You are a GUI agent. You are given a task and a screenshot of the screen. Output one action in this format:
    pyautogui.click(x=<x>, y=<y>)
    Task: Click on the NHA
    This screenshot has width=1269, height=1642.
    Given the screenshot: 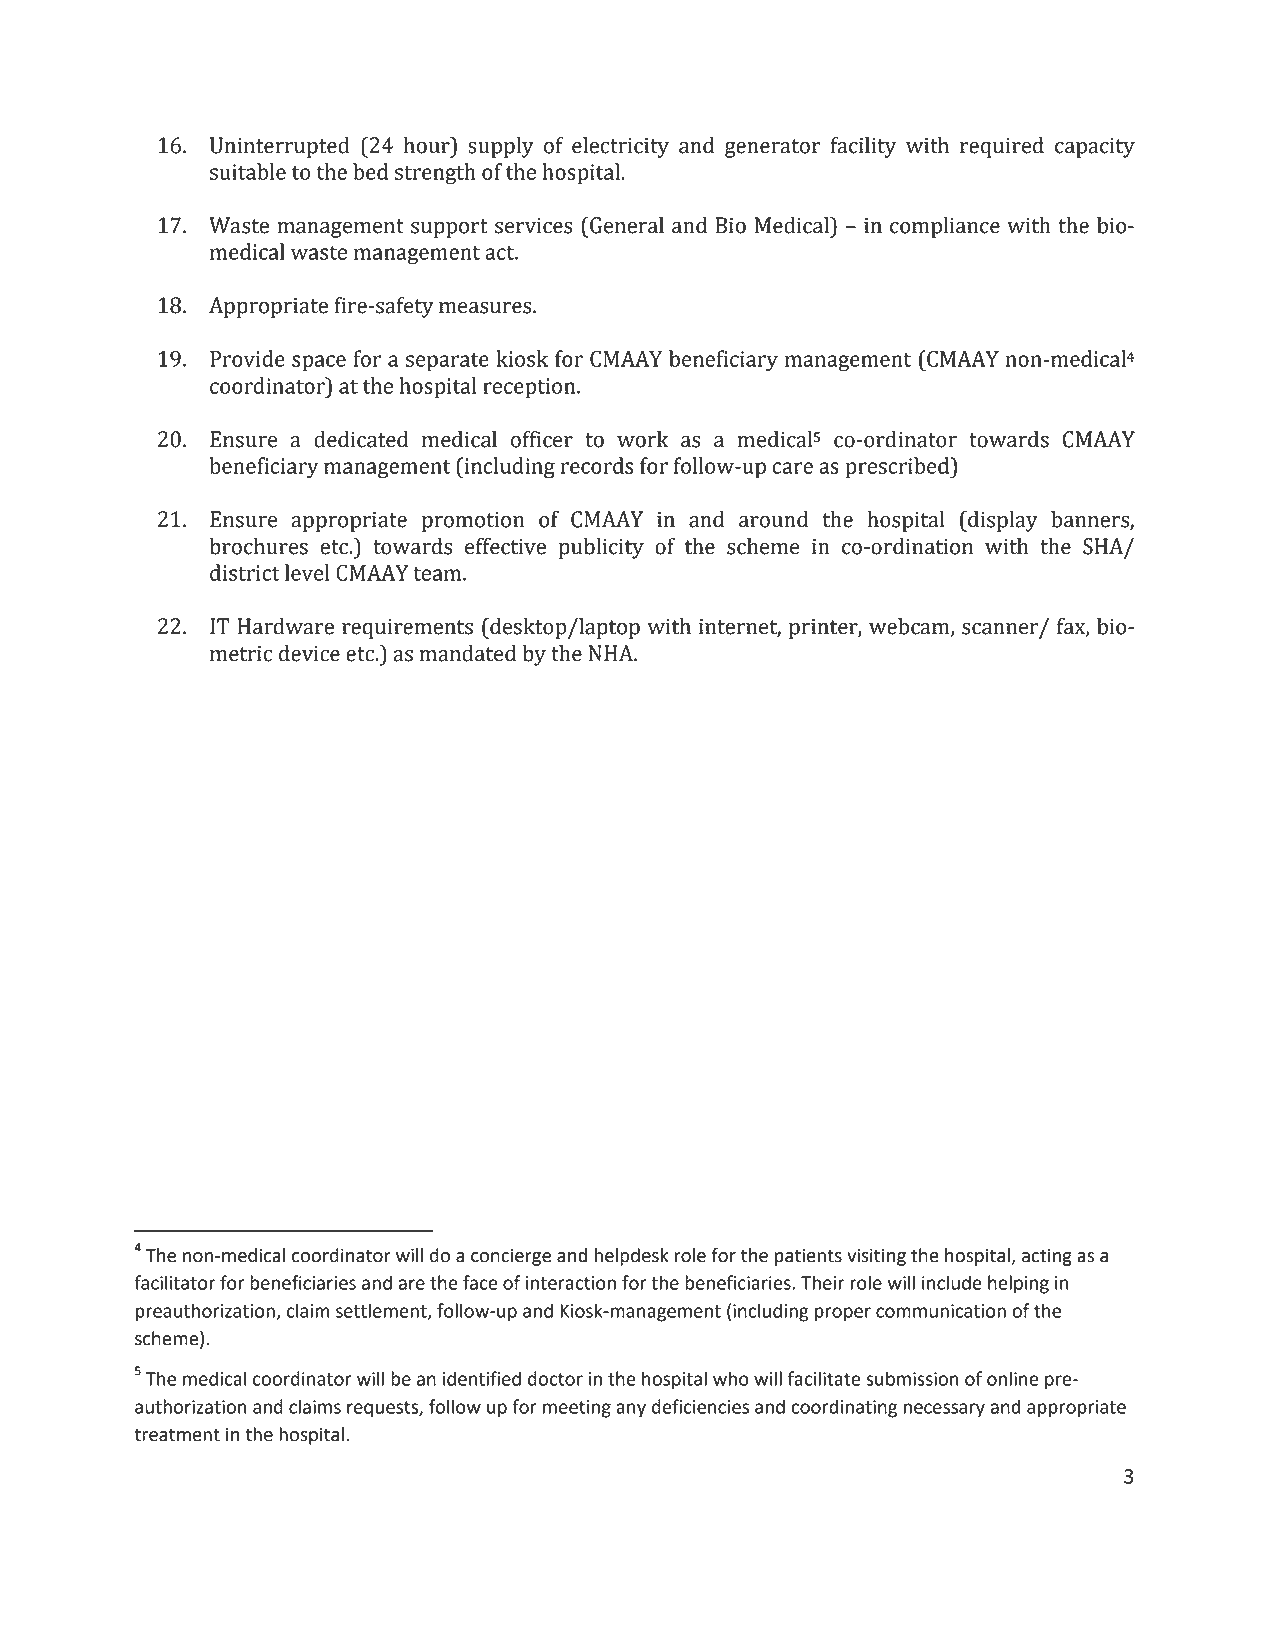 What is the action you would take?
    pyautogui.click(x=611, y=653)
